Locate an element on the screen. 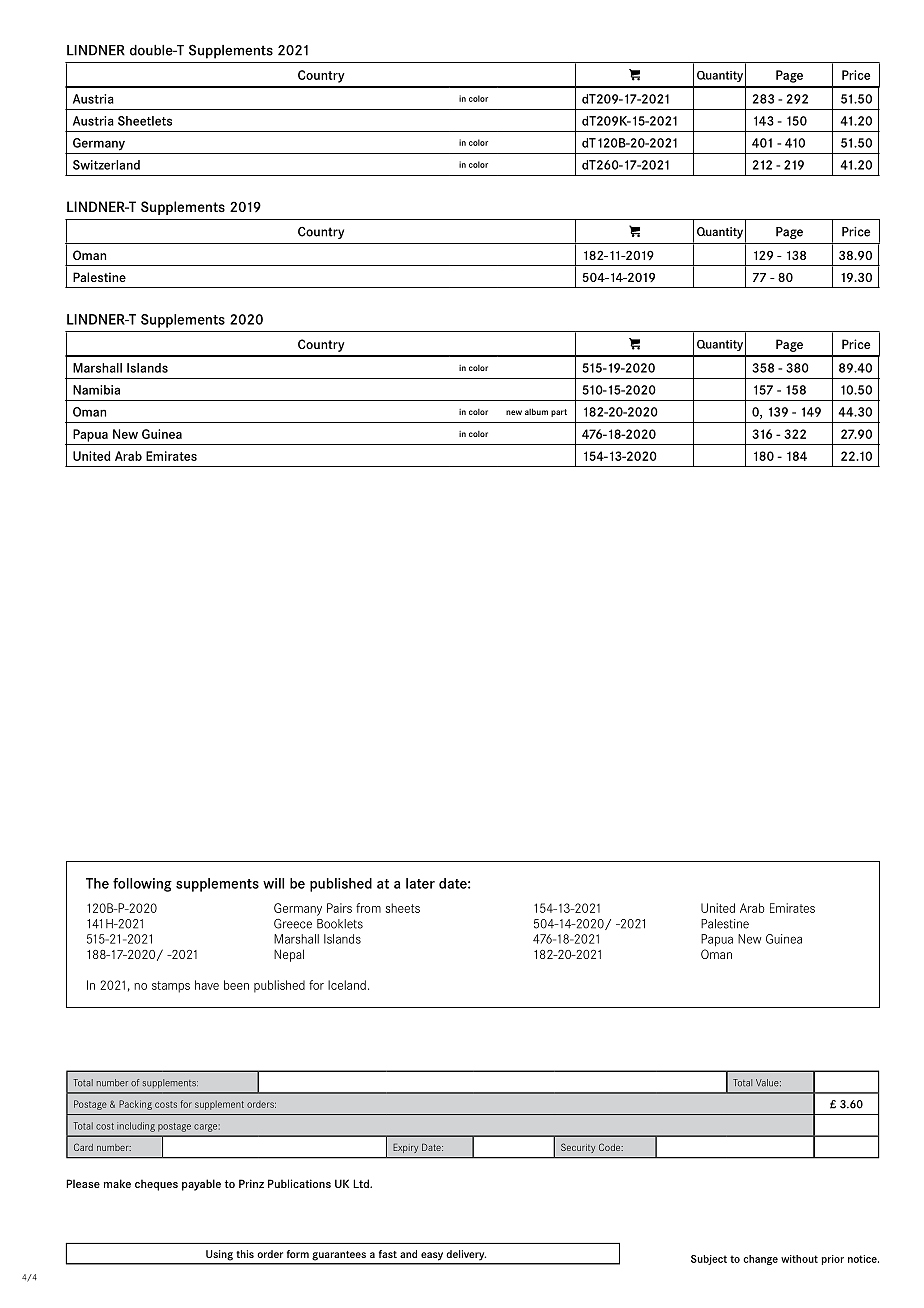  Security is located at coordinates (578, 1148).
